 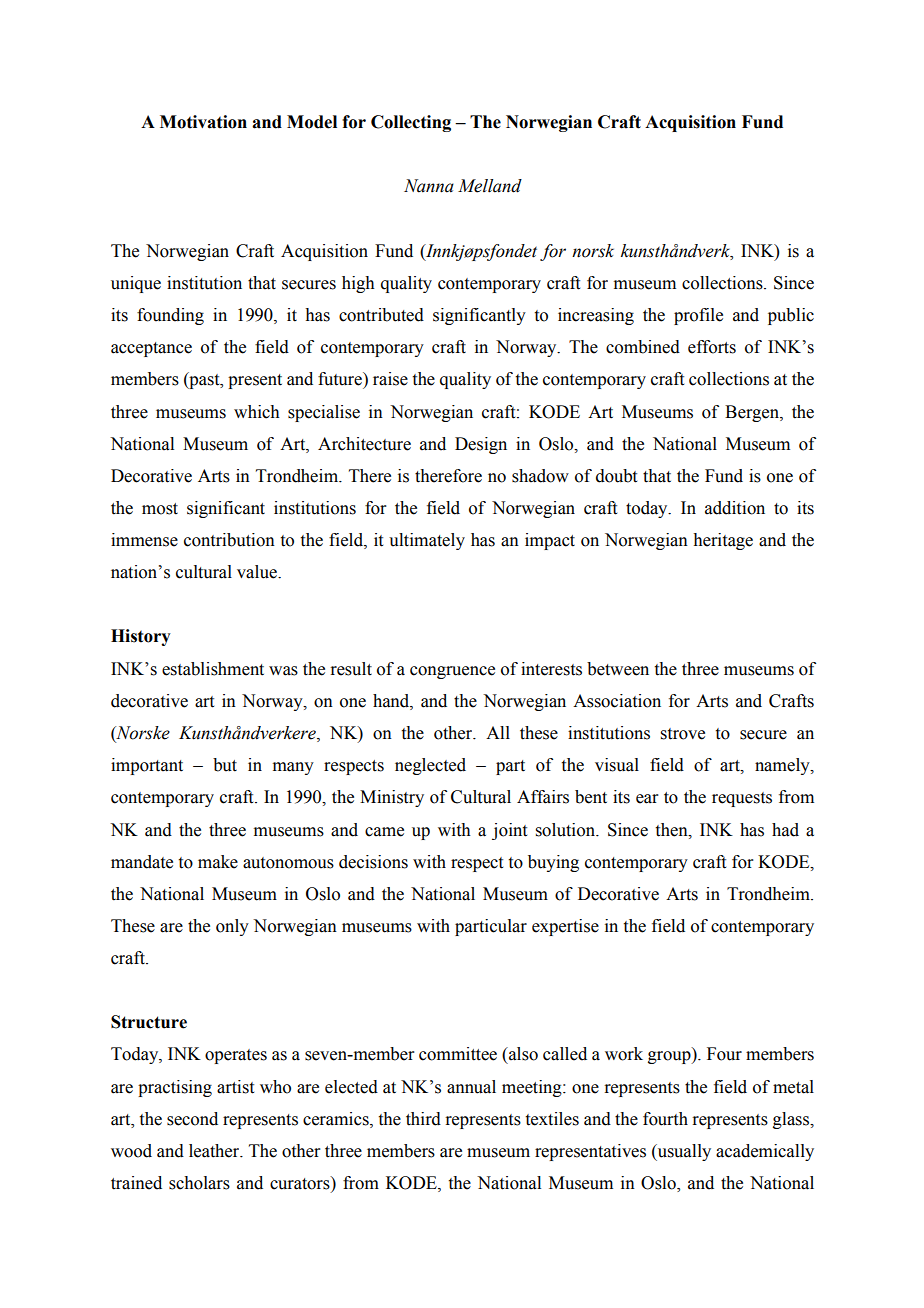 I want to click on Motivation, so click(x=203, y=122).
